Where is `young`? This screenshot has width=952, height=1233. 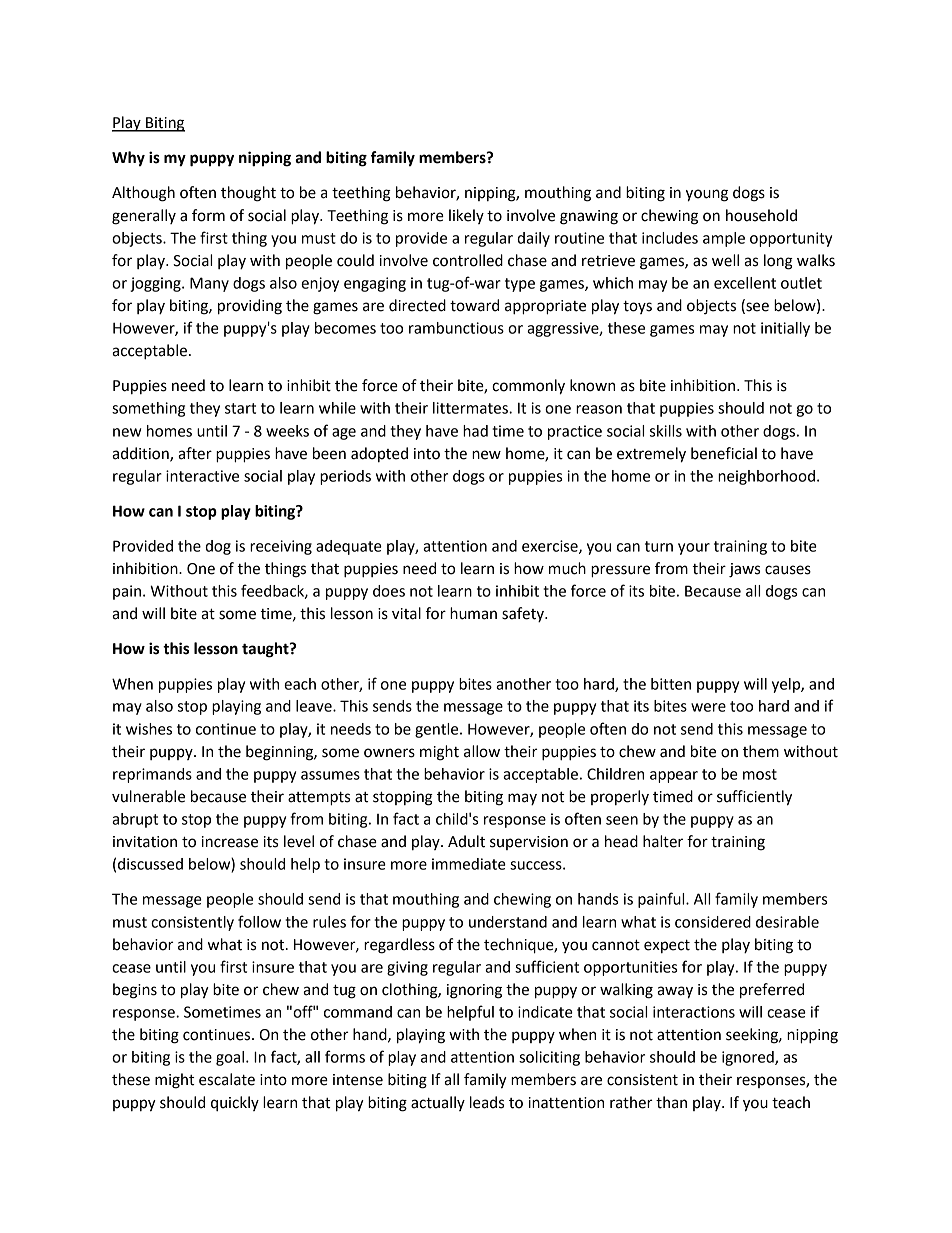 young is located at coordinates (707, 195).
